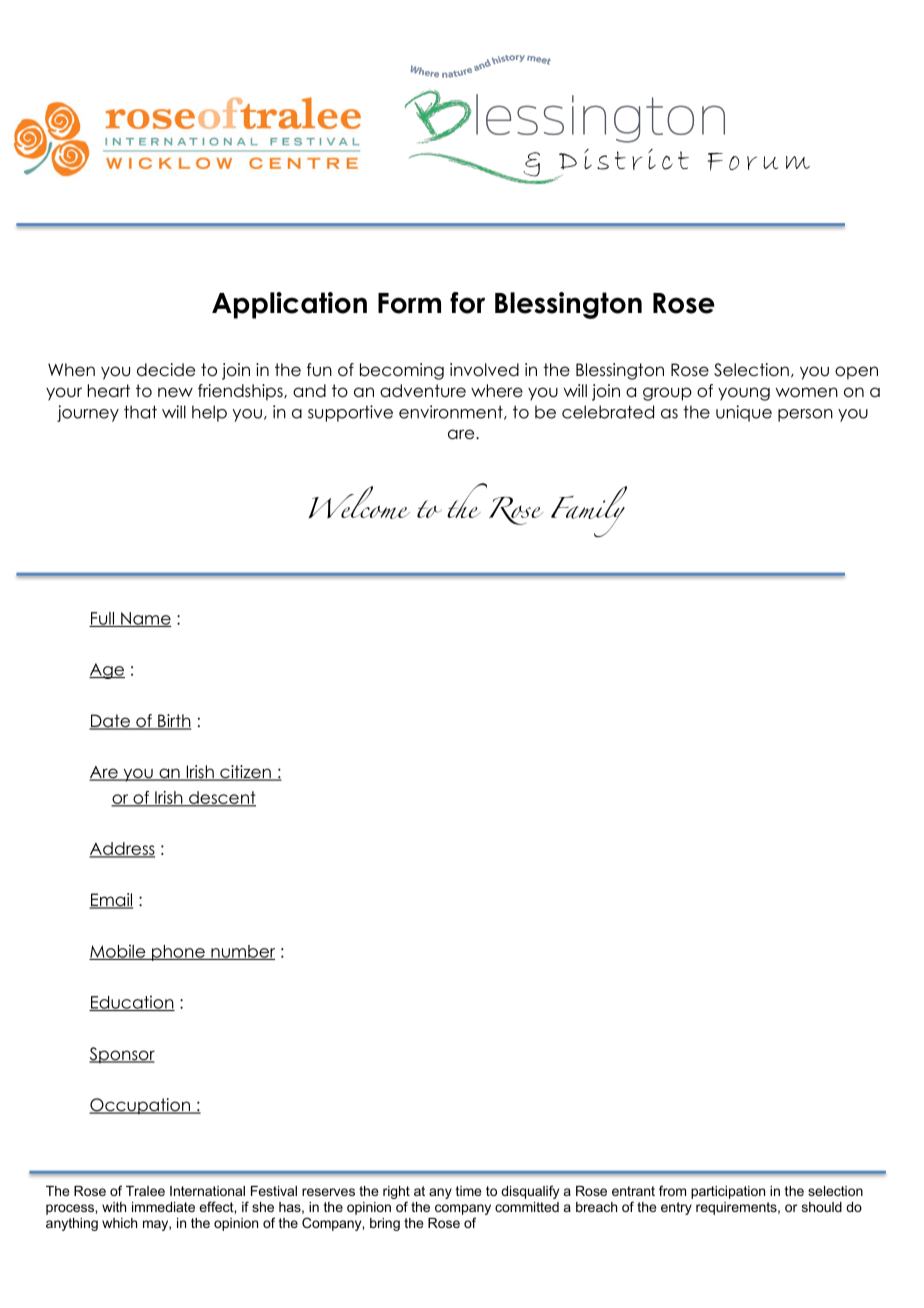 This document has width=924, height=1308. Describe the element at coordinates (173, 721) in the document. I see `Birth` at that location.
